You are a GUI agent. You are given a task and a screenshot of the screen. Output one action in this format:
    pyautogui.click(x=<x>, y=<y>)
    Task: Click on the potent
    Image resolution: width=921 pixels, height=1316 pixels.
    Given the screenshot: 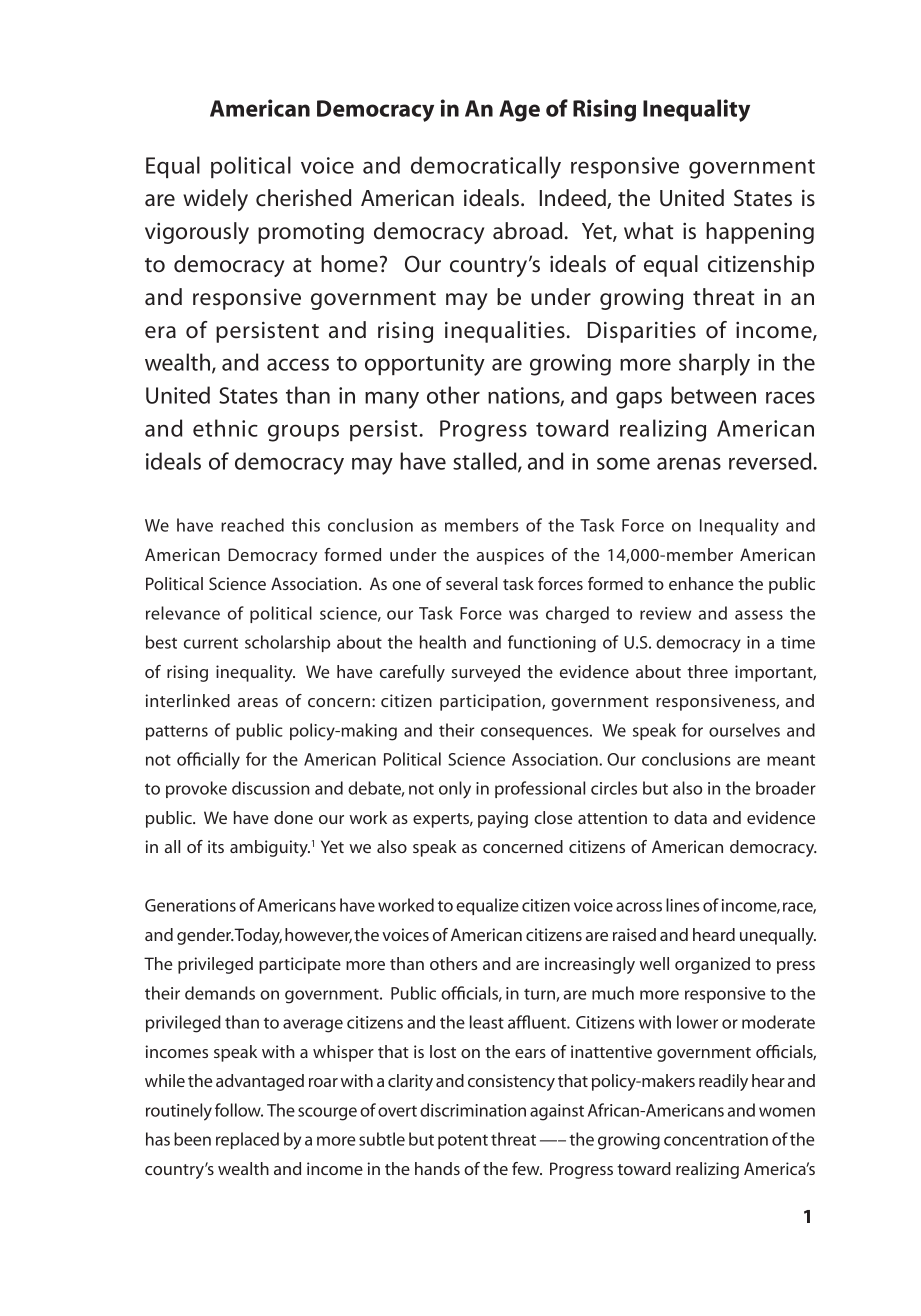 What is the action you would take?
    pyautogui.click(x=463, y=1141)
